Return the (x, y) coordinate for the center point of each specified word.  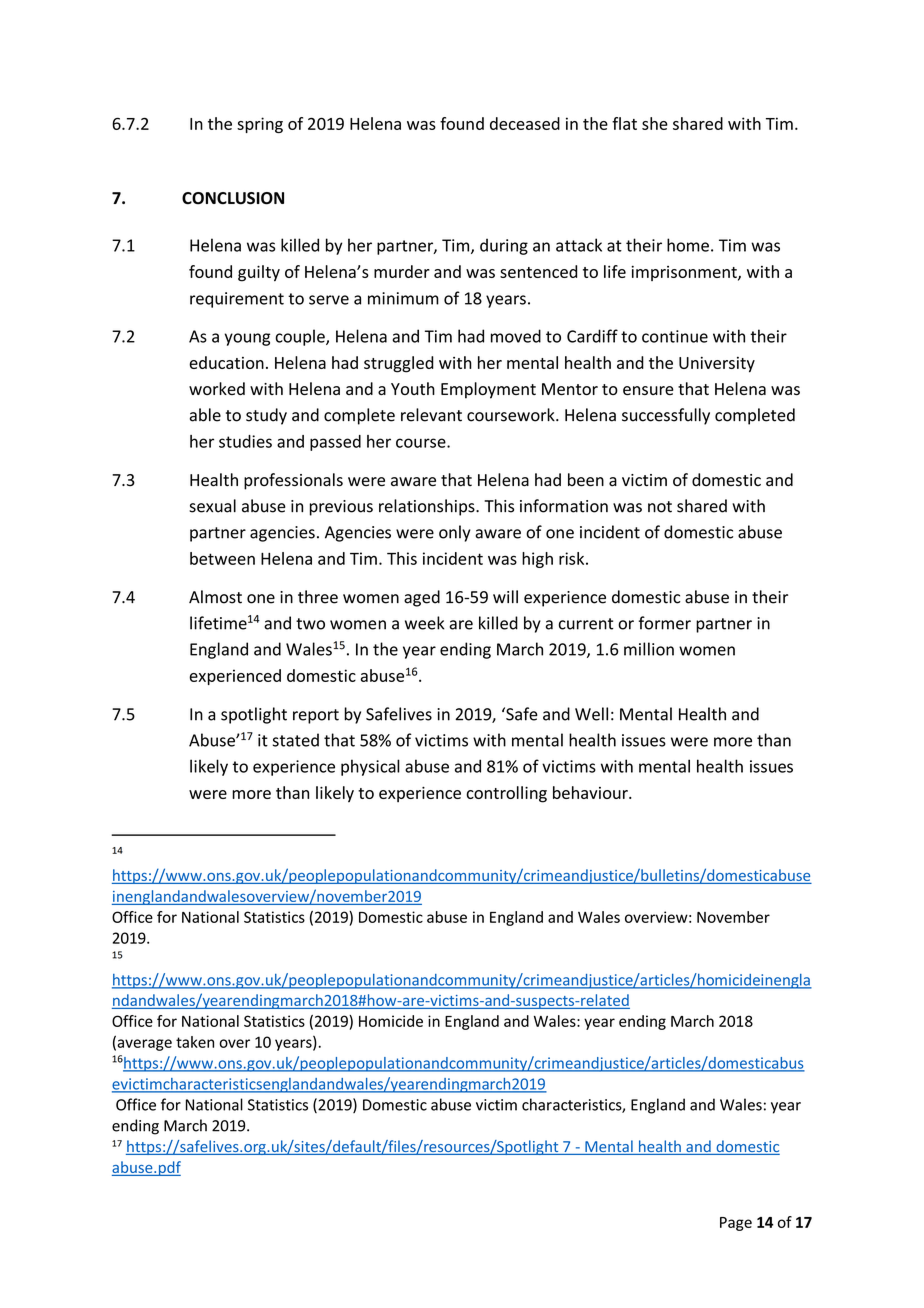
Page (736, 1224)
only (455, 533)
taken (195, 1042)
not (660, 507)
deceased (525, 123)
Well (591, 714)
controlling (506, 794)
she (655, 123)
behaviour (591, 792)
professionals (293, 481)
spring (260, 125)
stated (296, 740)
